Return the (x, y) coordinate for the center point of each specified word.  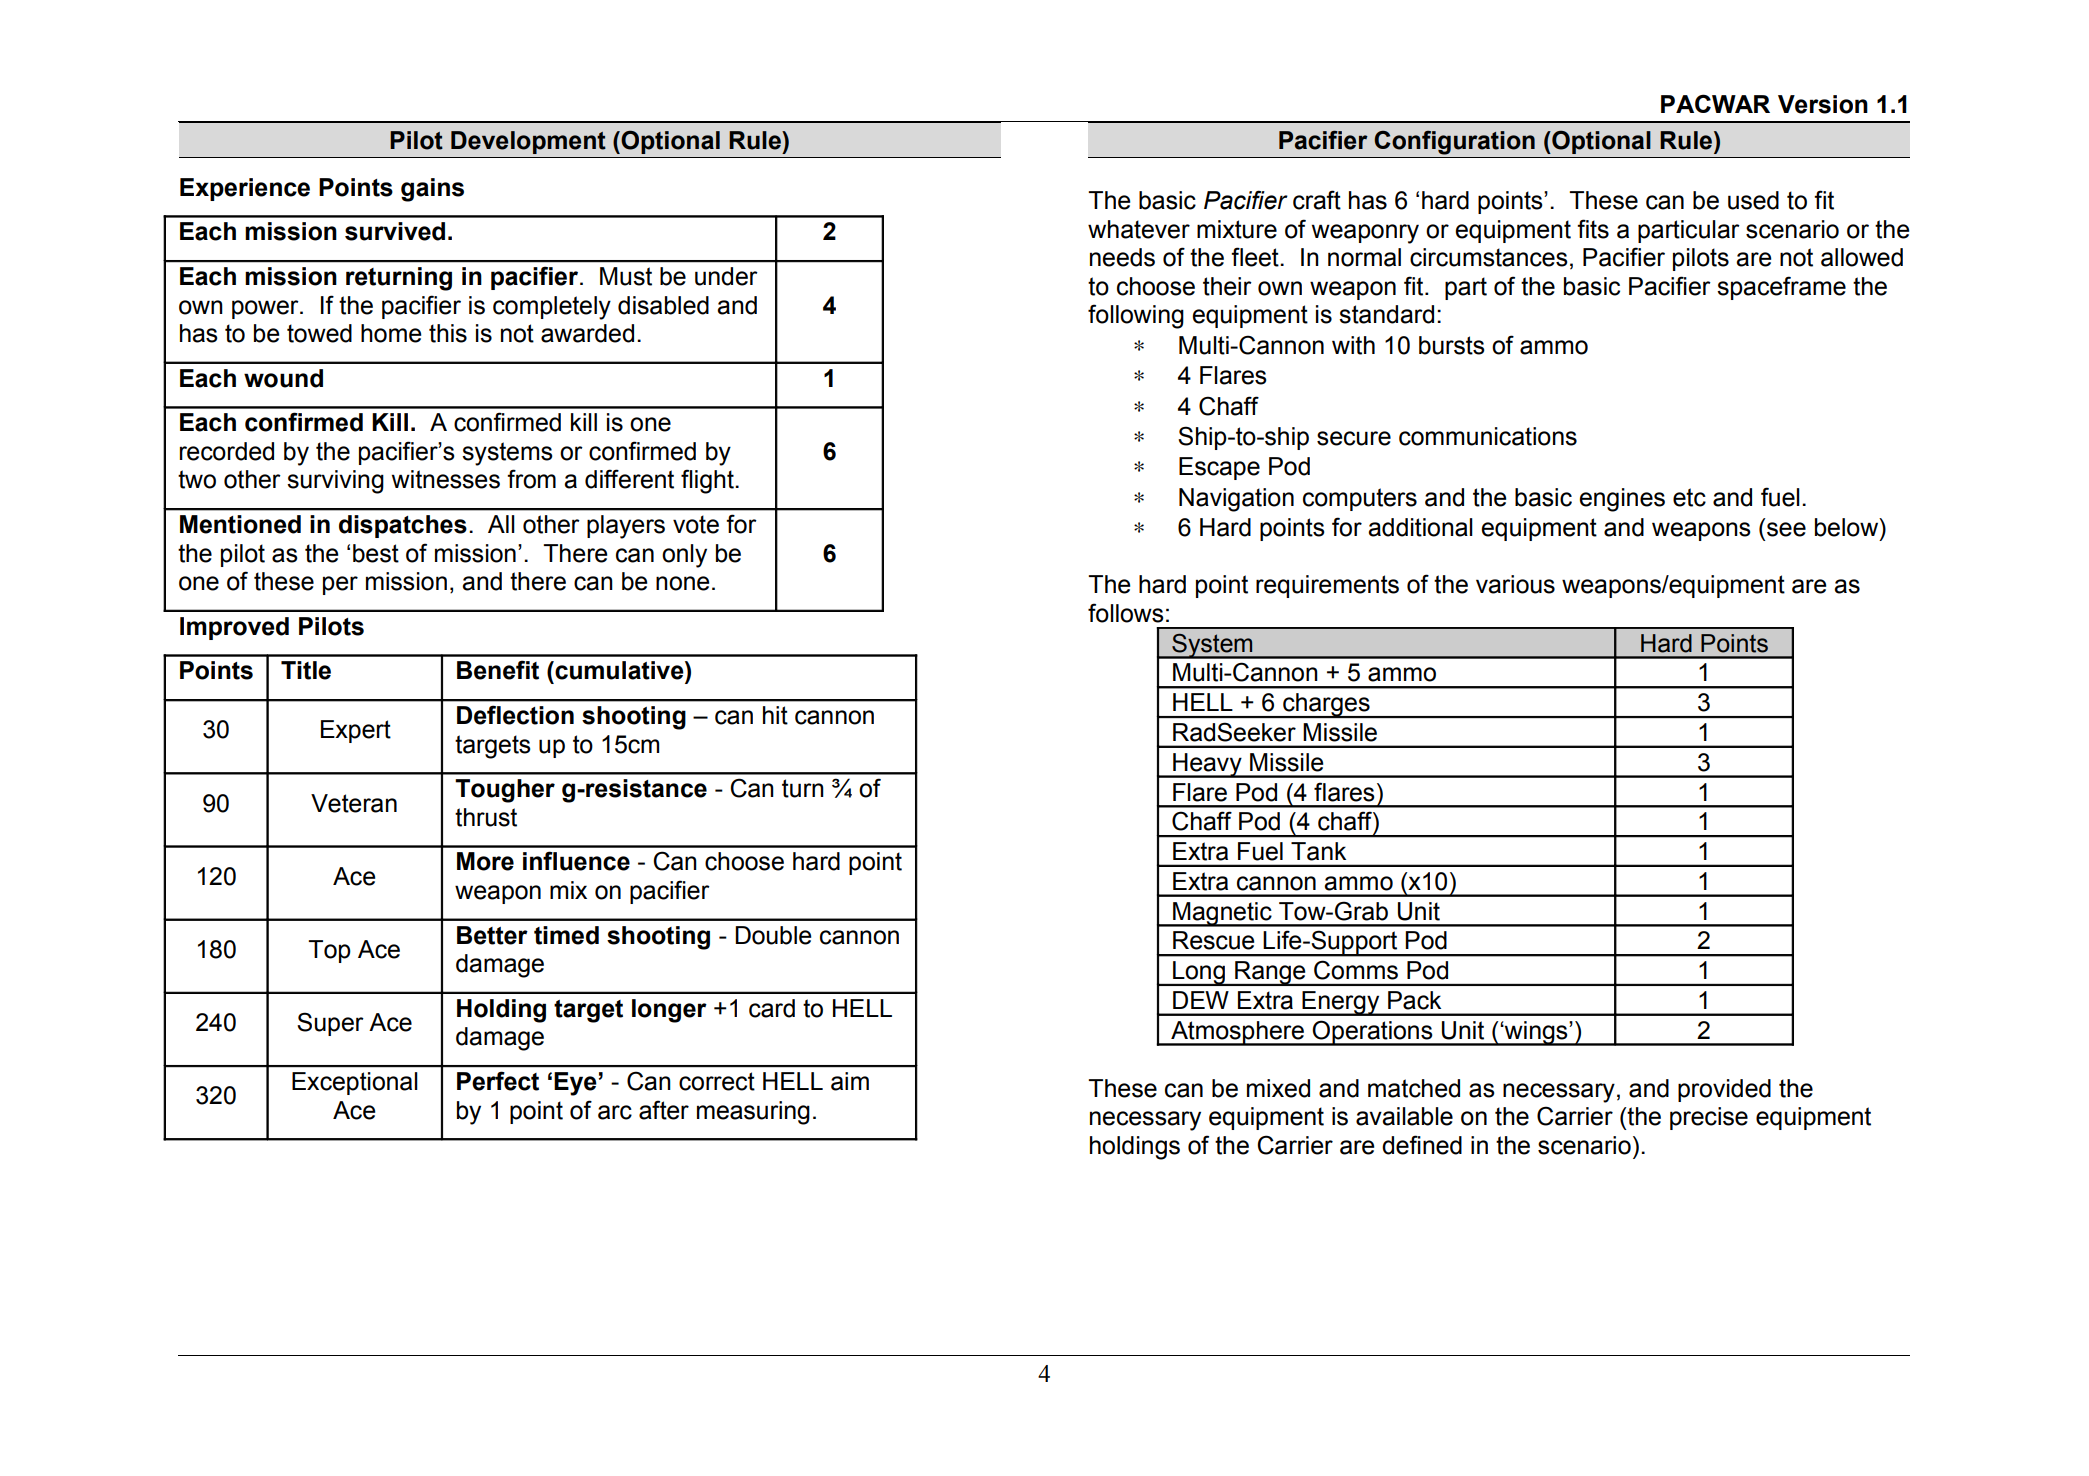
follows (1126, 613)
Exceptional (355, 1083)
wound (283, 378)
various (1515, 584)
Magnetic (1222, 914)
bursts (1452, 345)
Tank (1318, 851)
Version (1823, 104)
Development (528, 142)
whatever (1139, 229)
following (1136, 316)
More (485, 861)
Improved (234, 628)
